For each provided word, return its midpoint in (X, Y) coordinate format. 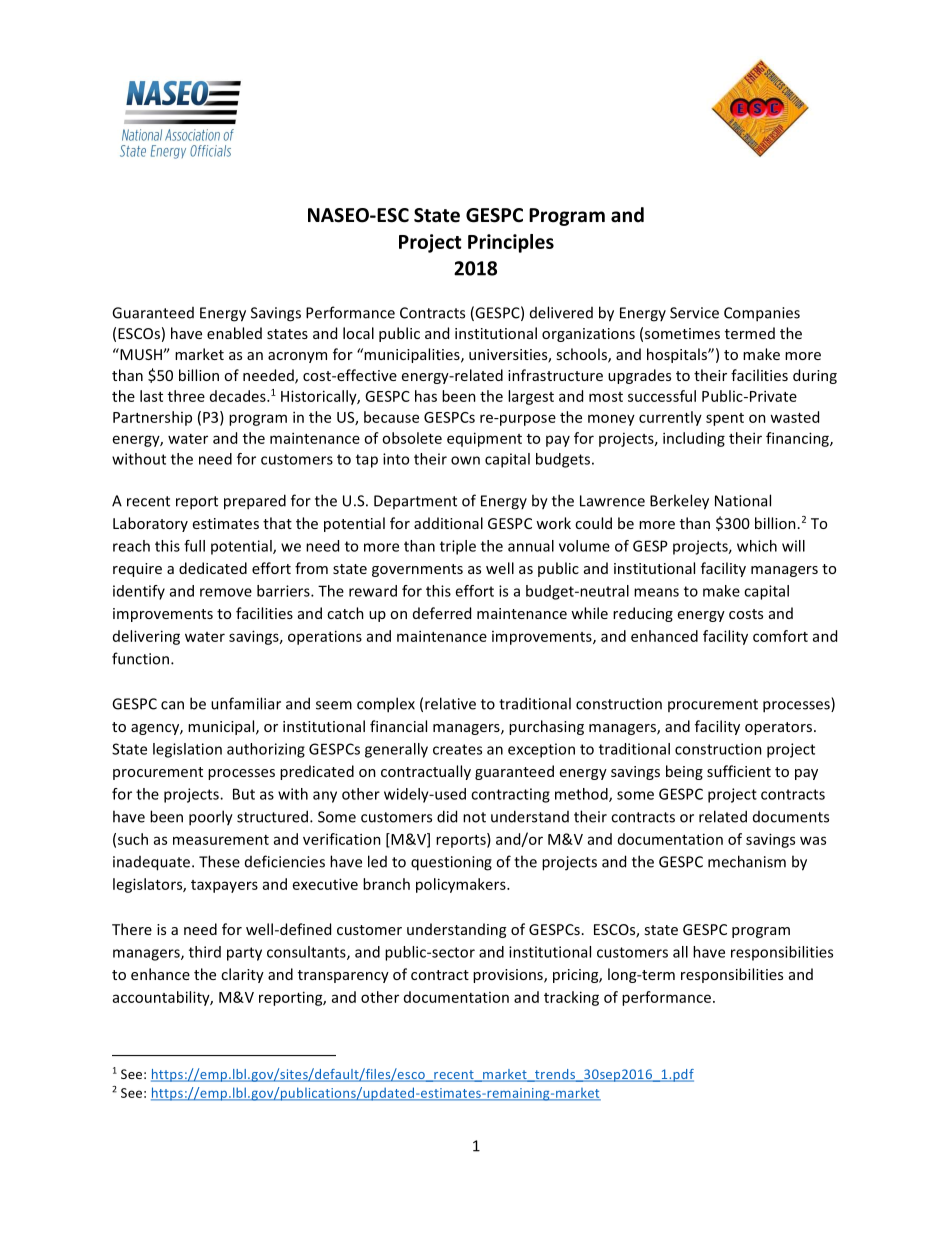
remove (226, 592)
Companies (762, 314)
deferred (442, 613)
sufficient (739, 771)
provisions (509, 976)
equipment (484, 439)
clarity (242, 975)
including (694, 439)
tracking (571, 998)
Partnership (152, 418)
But (244, 794)
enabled (234, 333)
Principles (511, 243)
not (474, 817)
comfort (780, 636)
